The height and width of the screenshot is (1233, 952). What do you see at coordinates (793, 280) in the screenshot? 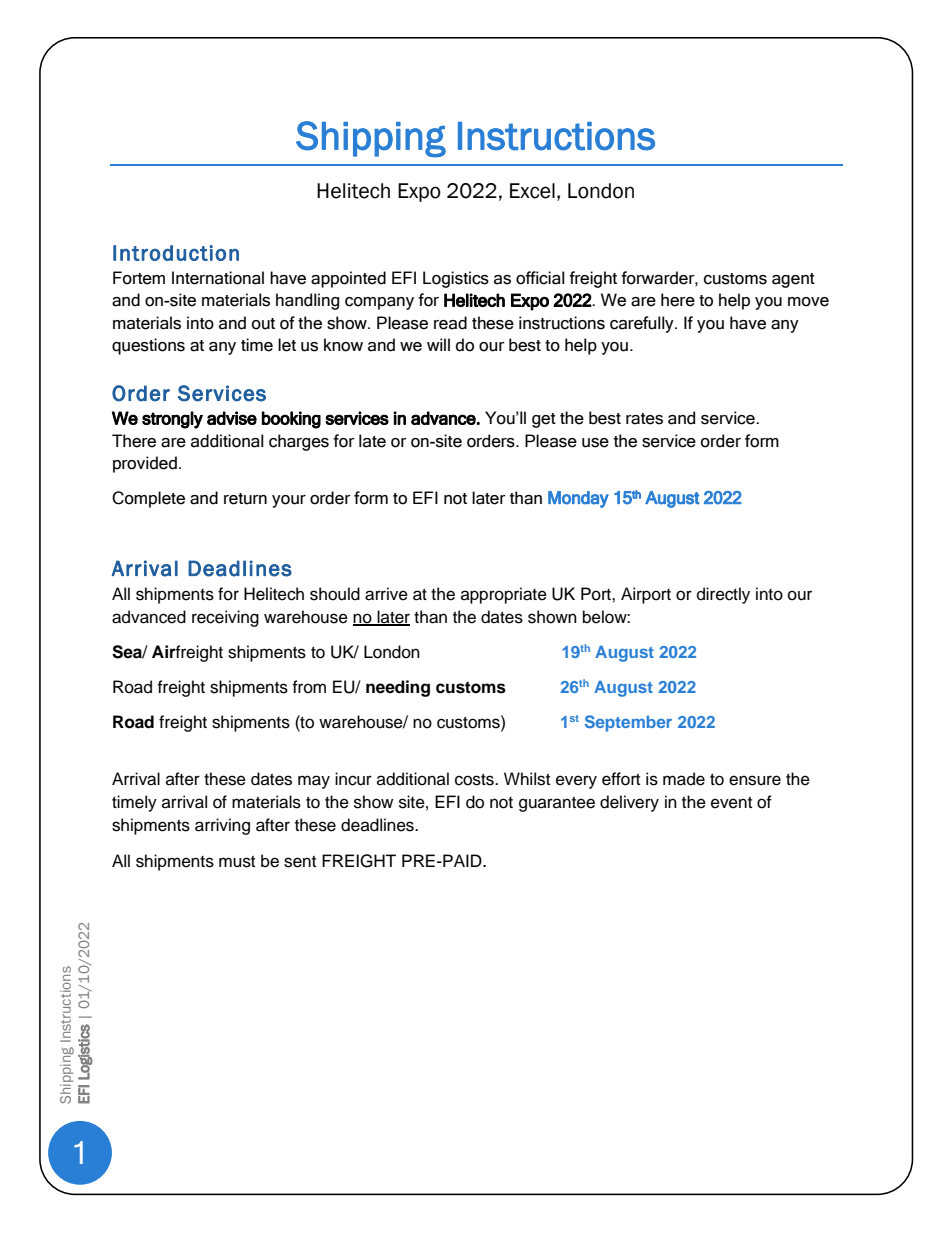
I see `agent` at bounding box center [793, 280].
